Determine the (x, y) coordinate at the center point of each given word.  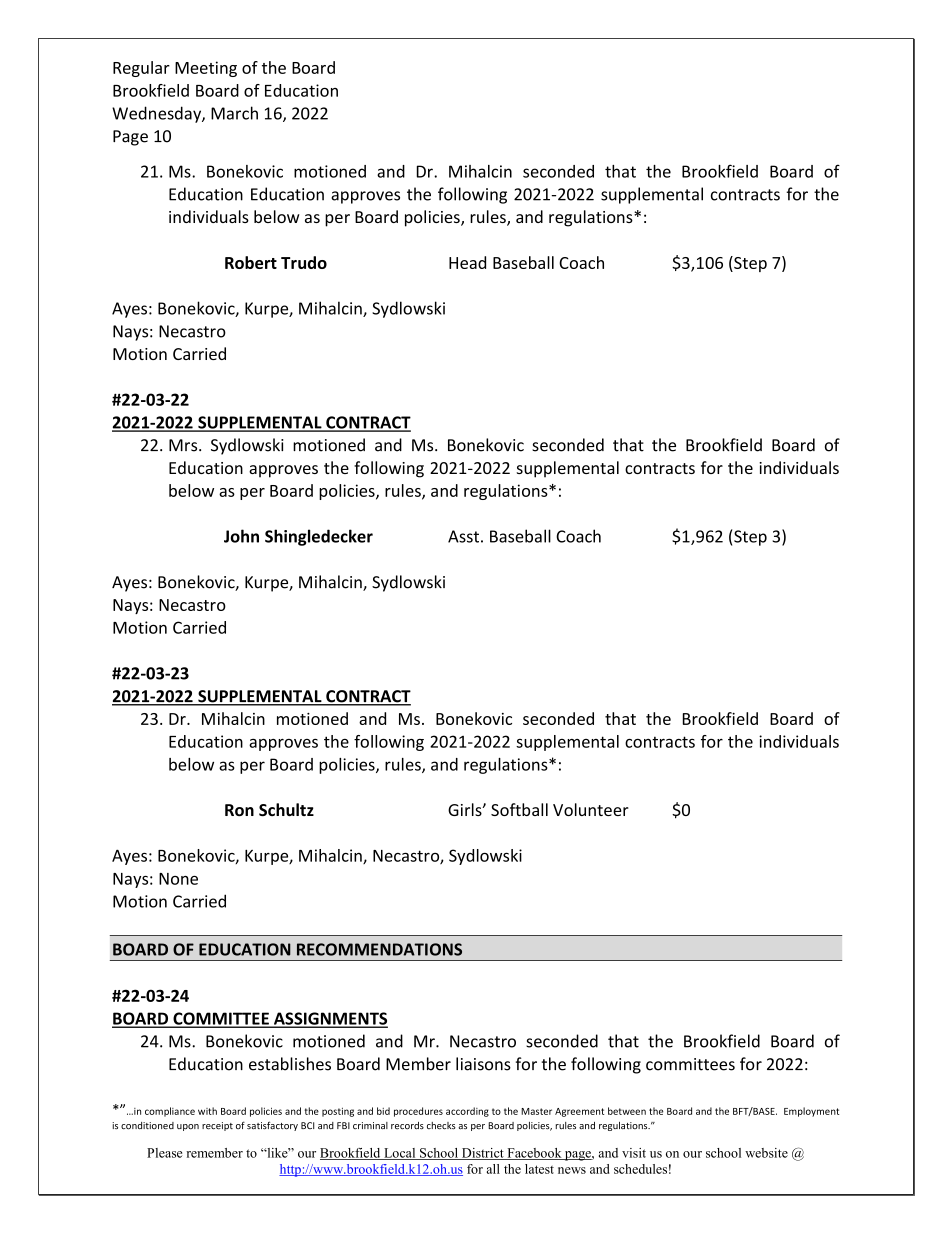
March (234, 113)
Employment (811, 1112)
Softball (519, 809)
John (241, 536)
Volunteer (591, 809)
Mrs (184, 445)
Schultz (286, 809)
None (178, 879)
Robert (251, 262)
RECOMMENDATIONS (379, 949)
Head (467, 262)
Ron (239, 810)
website (766, 1153)
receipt (217, 1126)
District (482, 1154)
